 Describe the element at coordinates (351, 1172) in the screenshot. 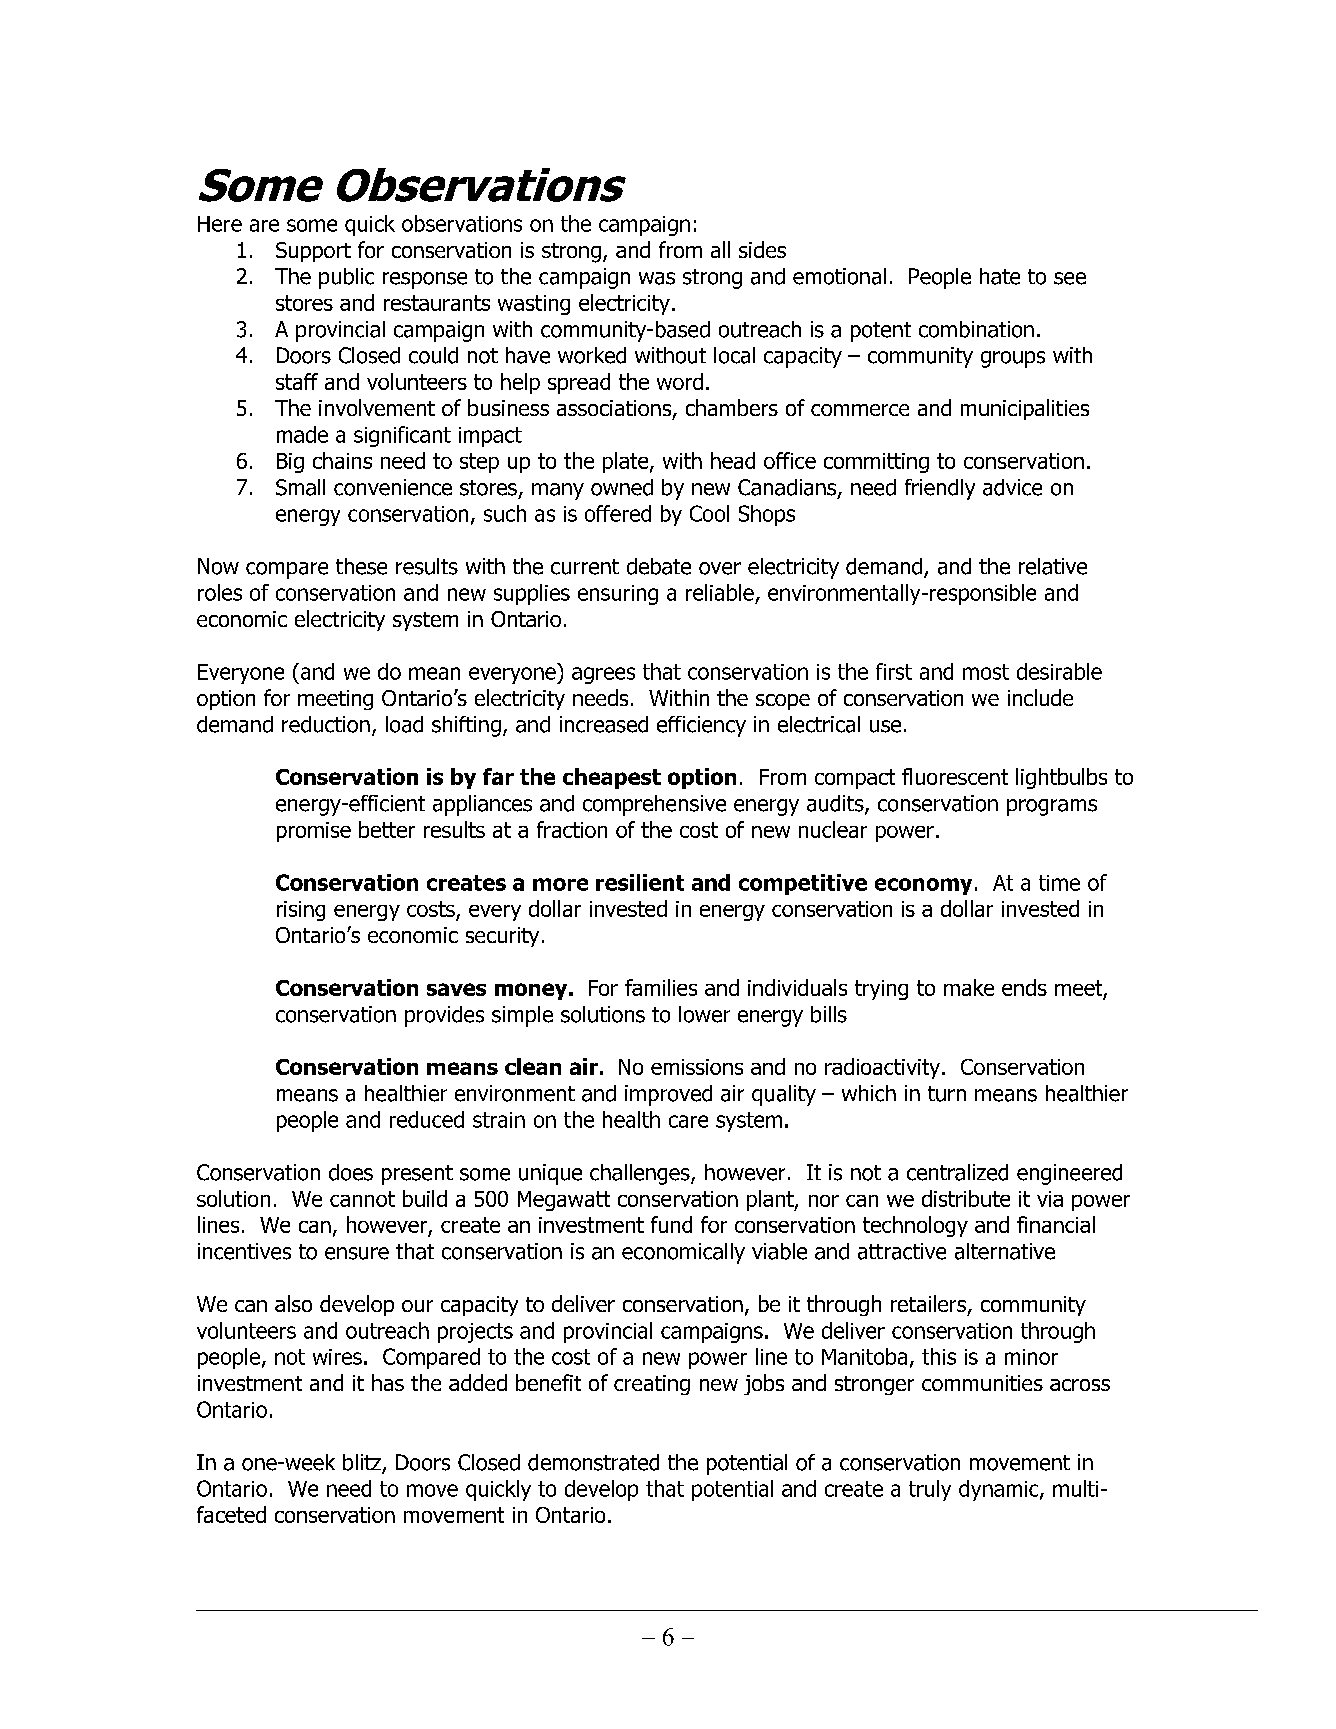

I see `does` at that location.
